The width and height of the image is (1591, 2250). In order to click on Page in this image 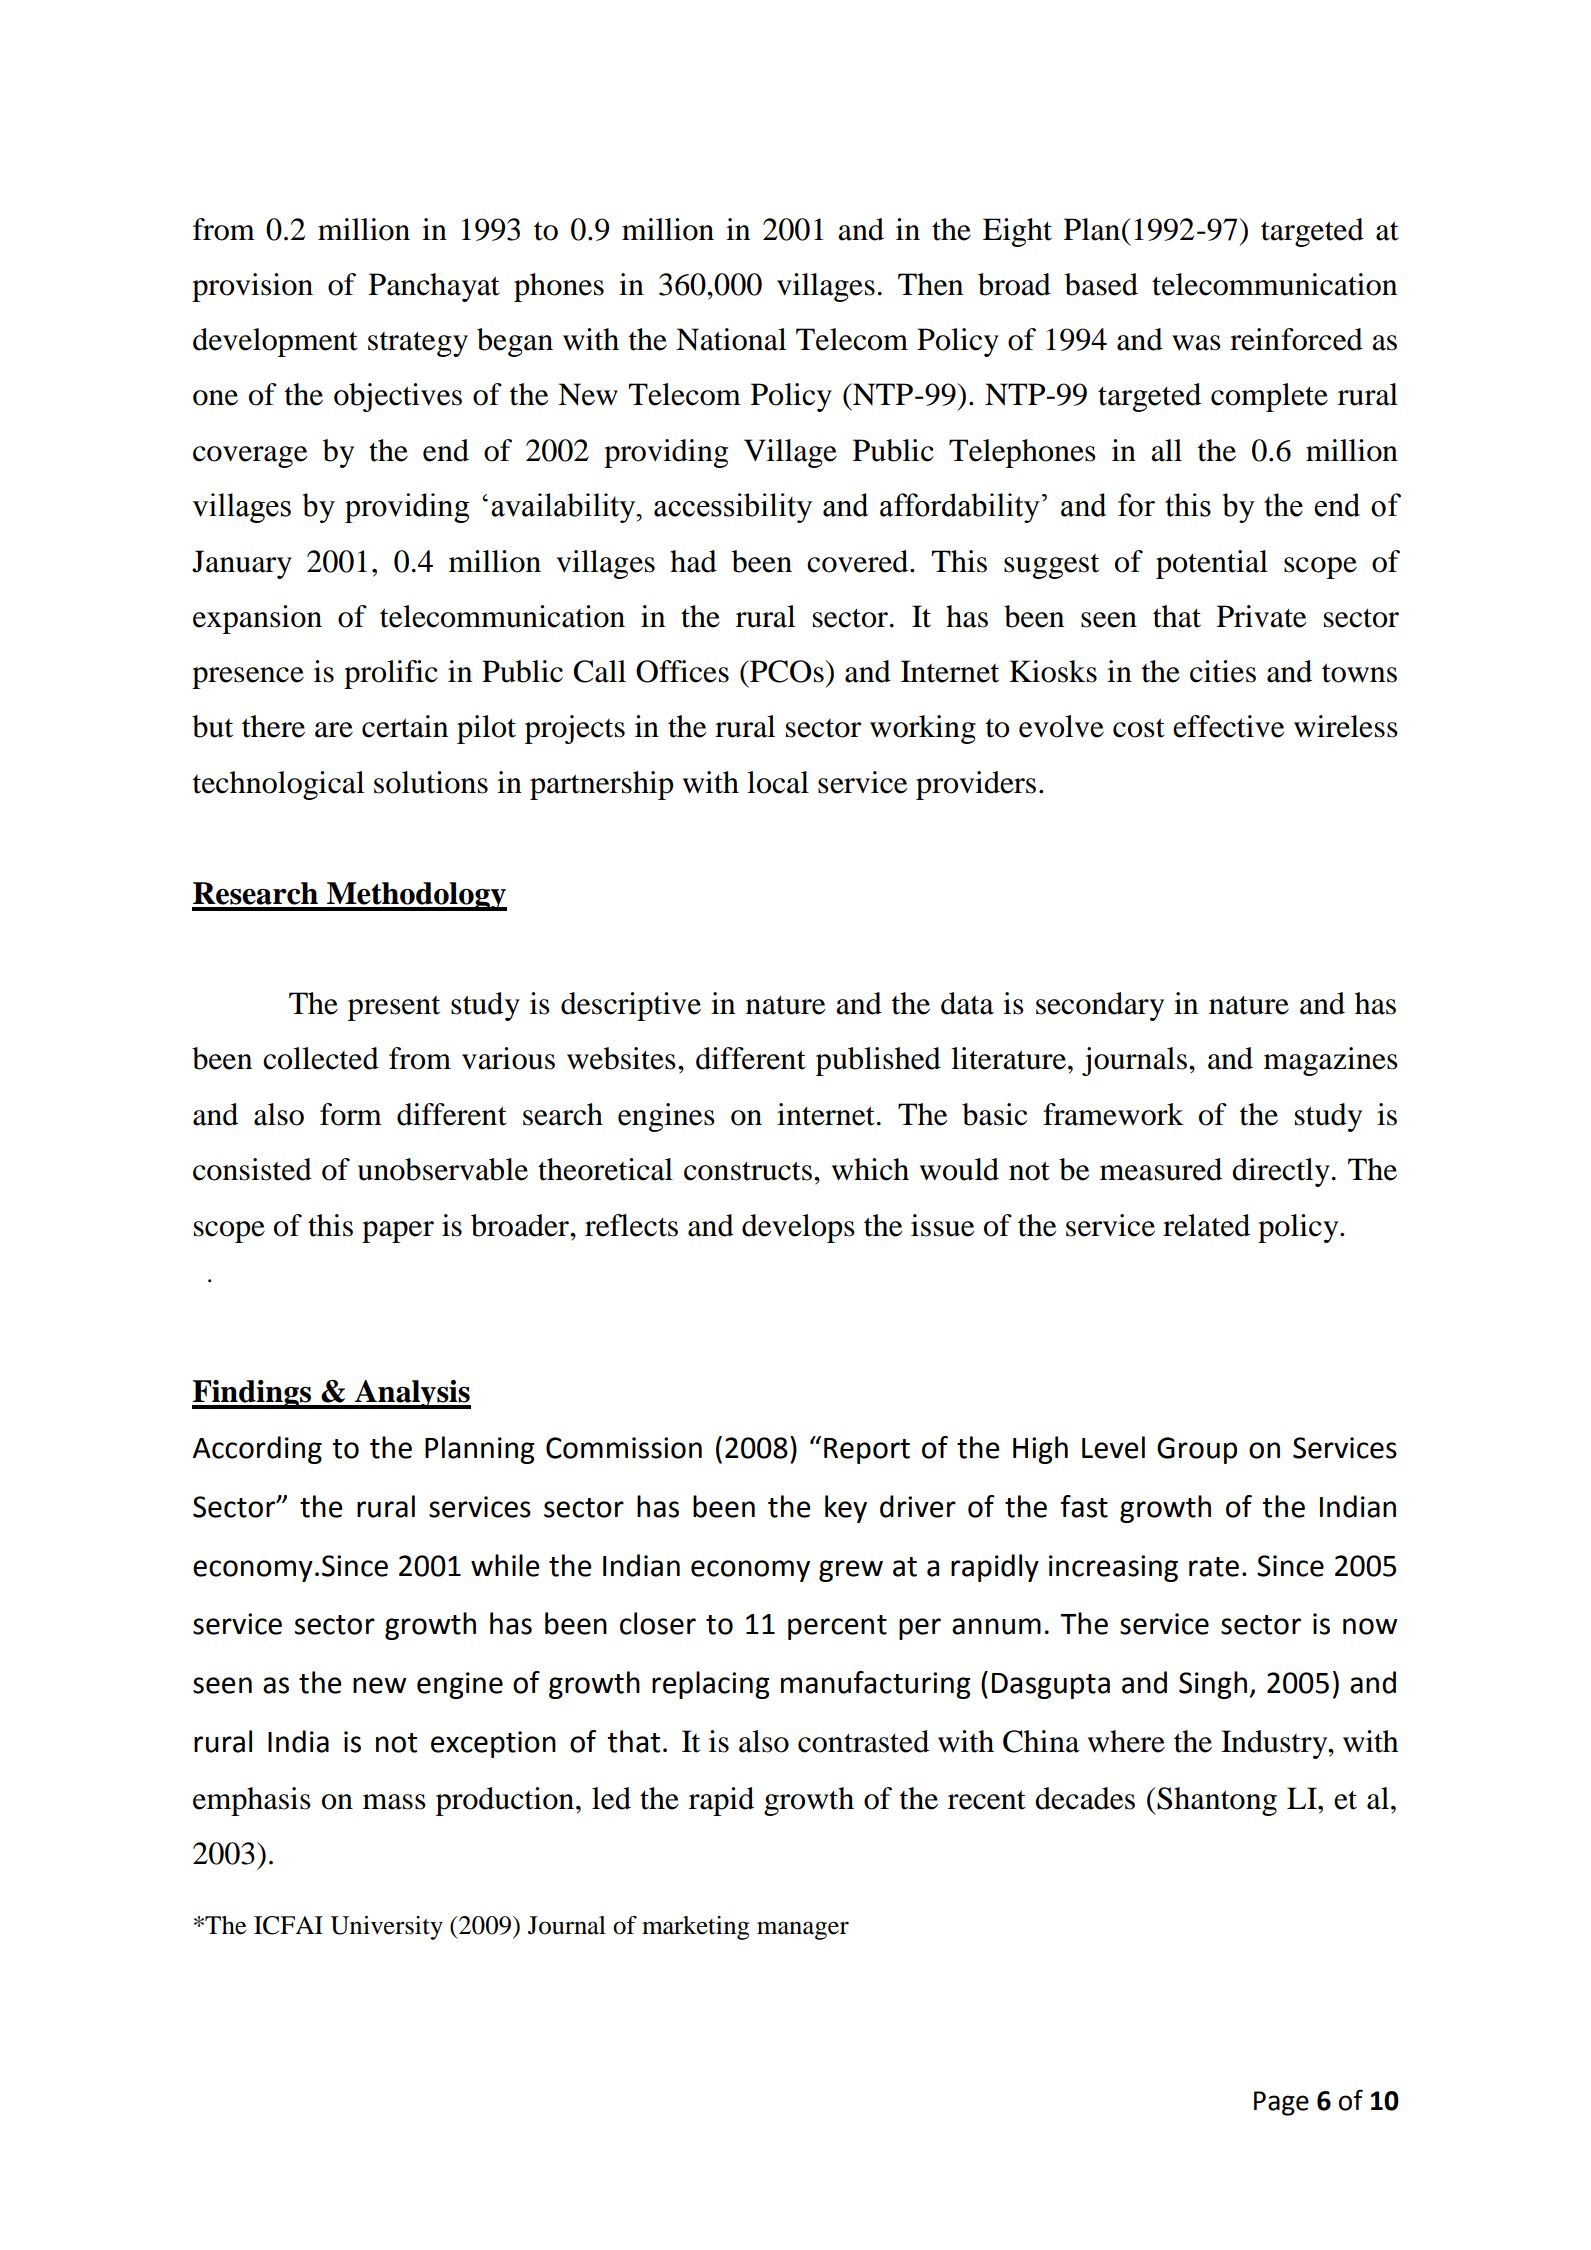, I will do `click(1281, 2103)`.
